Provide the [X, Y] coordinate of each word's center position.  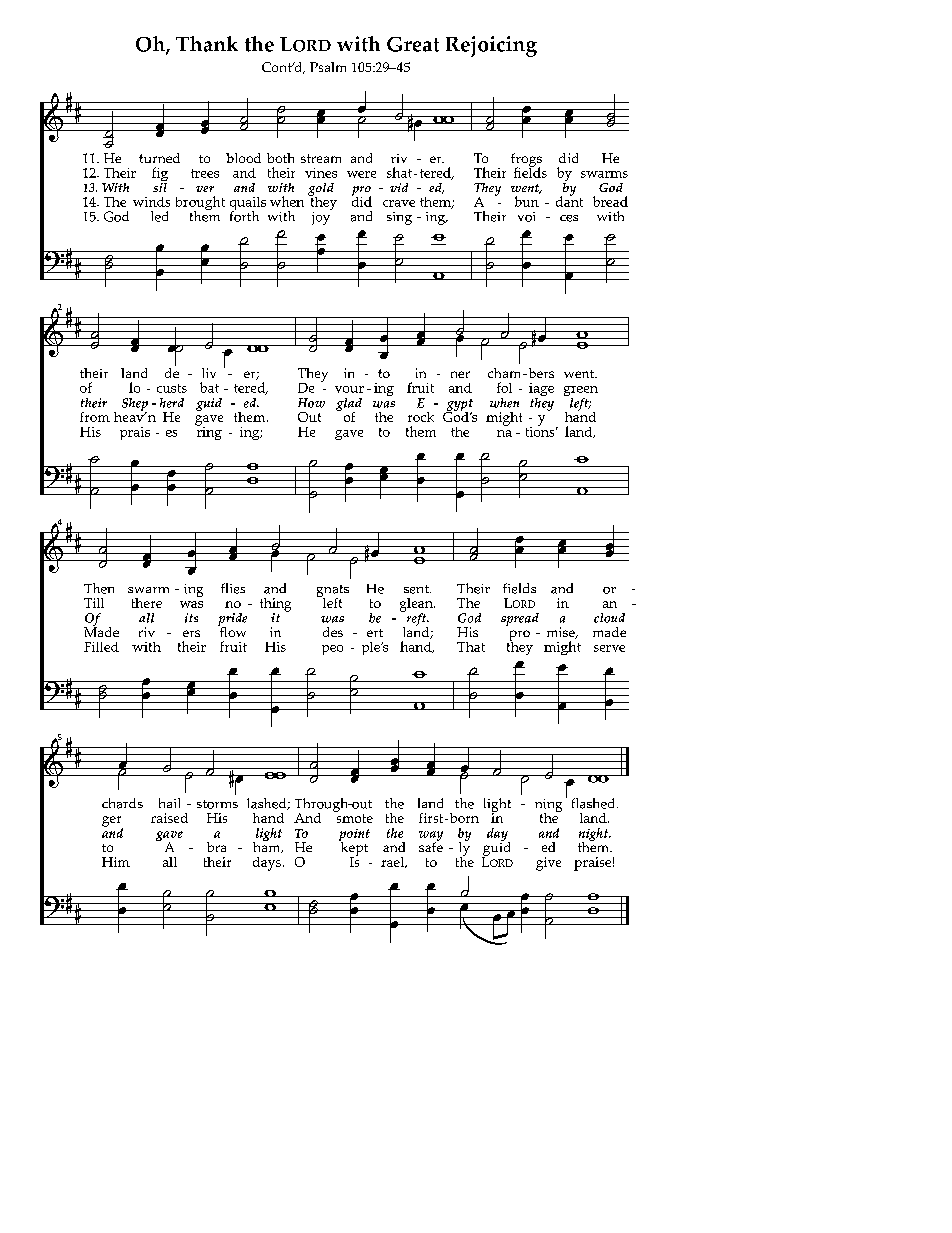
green [581, 392]
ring [208, 432]
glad [349, 405]
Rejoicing [491, 46]
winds [151, 202]
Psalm [328, 67]
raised [169, 818]
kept [353, 848]
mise [562, 633]
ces [569, 218]
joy [322, 217]
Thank [207, 44]
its [191, 618]
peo [332, 650]
